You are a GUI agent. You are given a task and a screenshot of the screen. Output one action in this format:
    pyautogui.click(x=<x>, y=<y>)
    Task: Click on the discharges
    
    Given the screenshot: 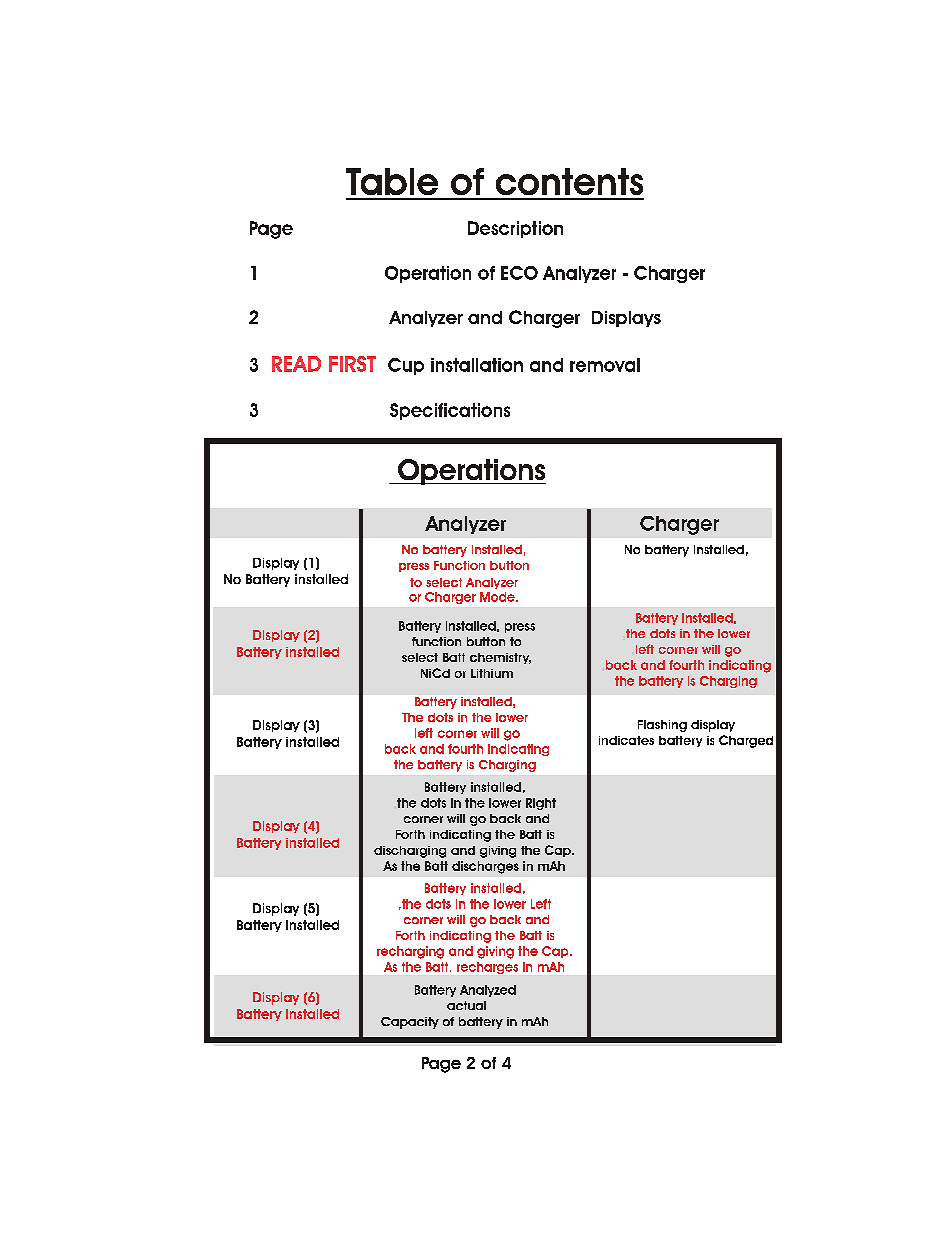 What is the action you would take?
    pyautogui.click(x=485, y=867)
